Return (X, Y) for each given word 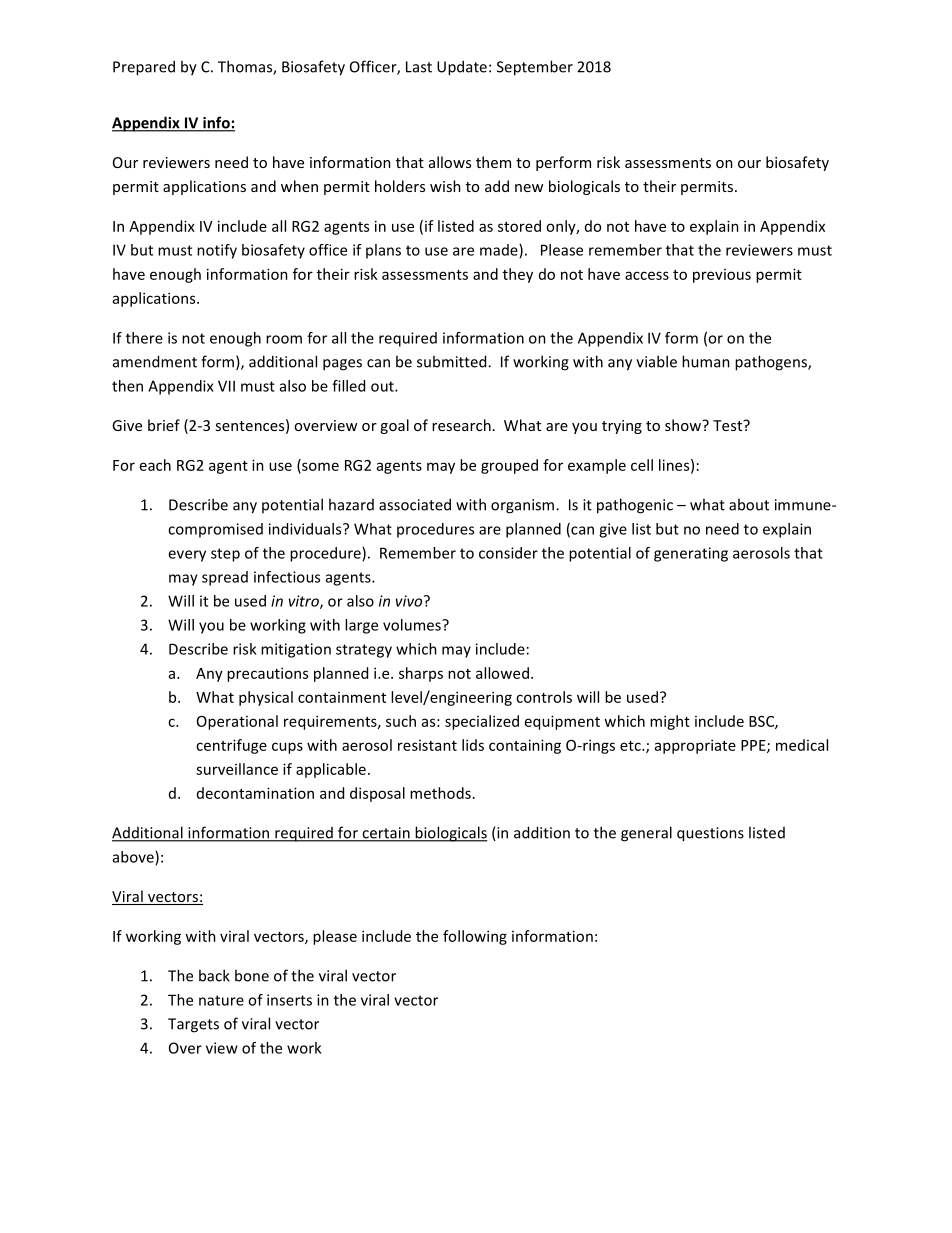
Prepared (144, 68)
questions (710, 834)
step (225, 555)
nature (221, 1000)
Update (462, 68)
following (475, 937)
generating (691, 554)
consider (508, 553)
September (535, 68)
